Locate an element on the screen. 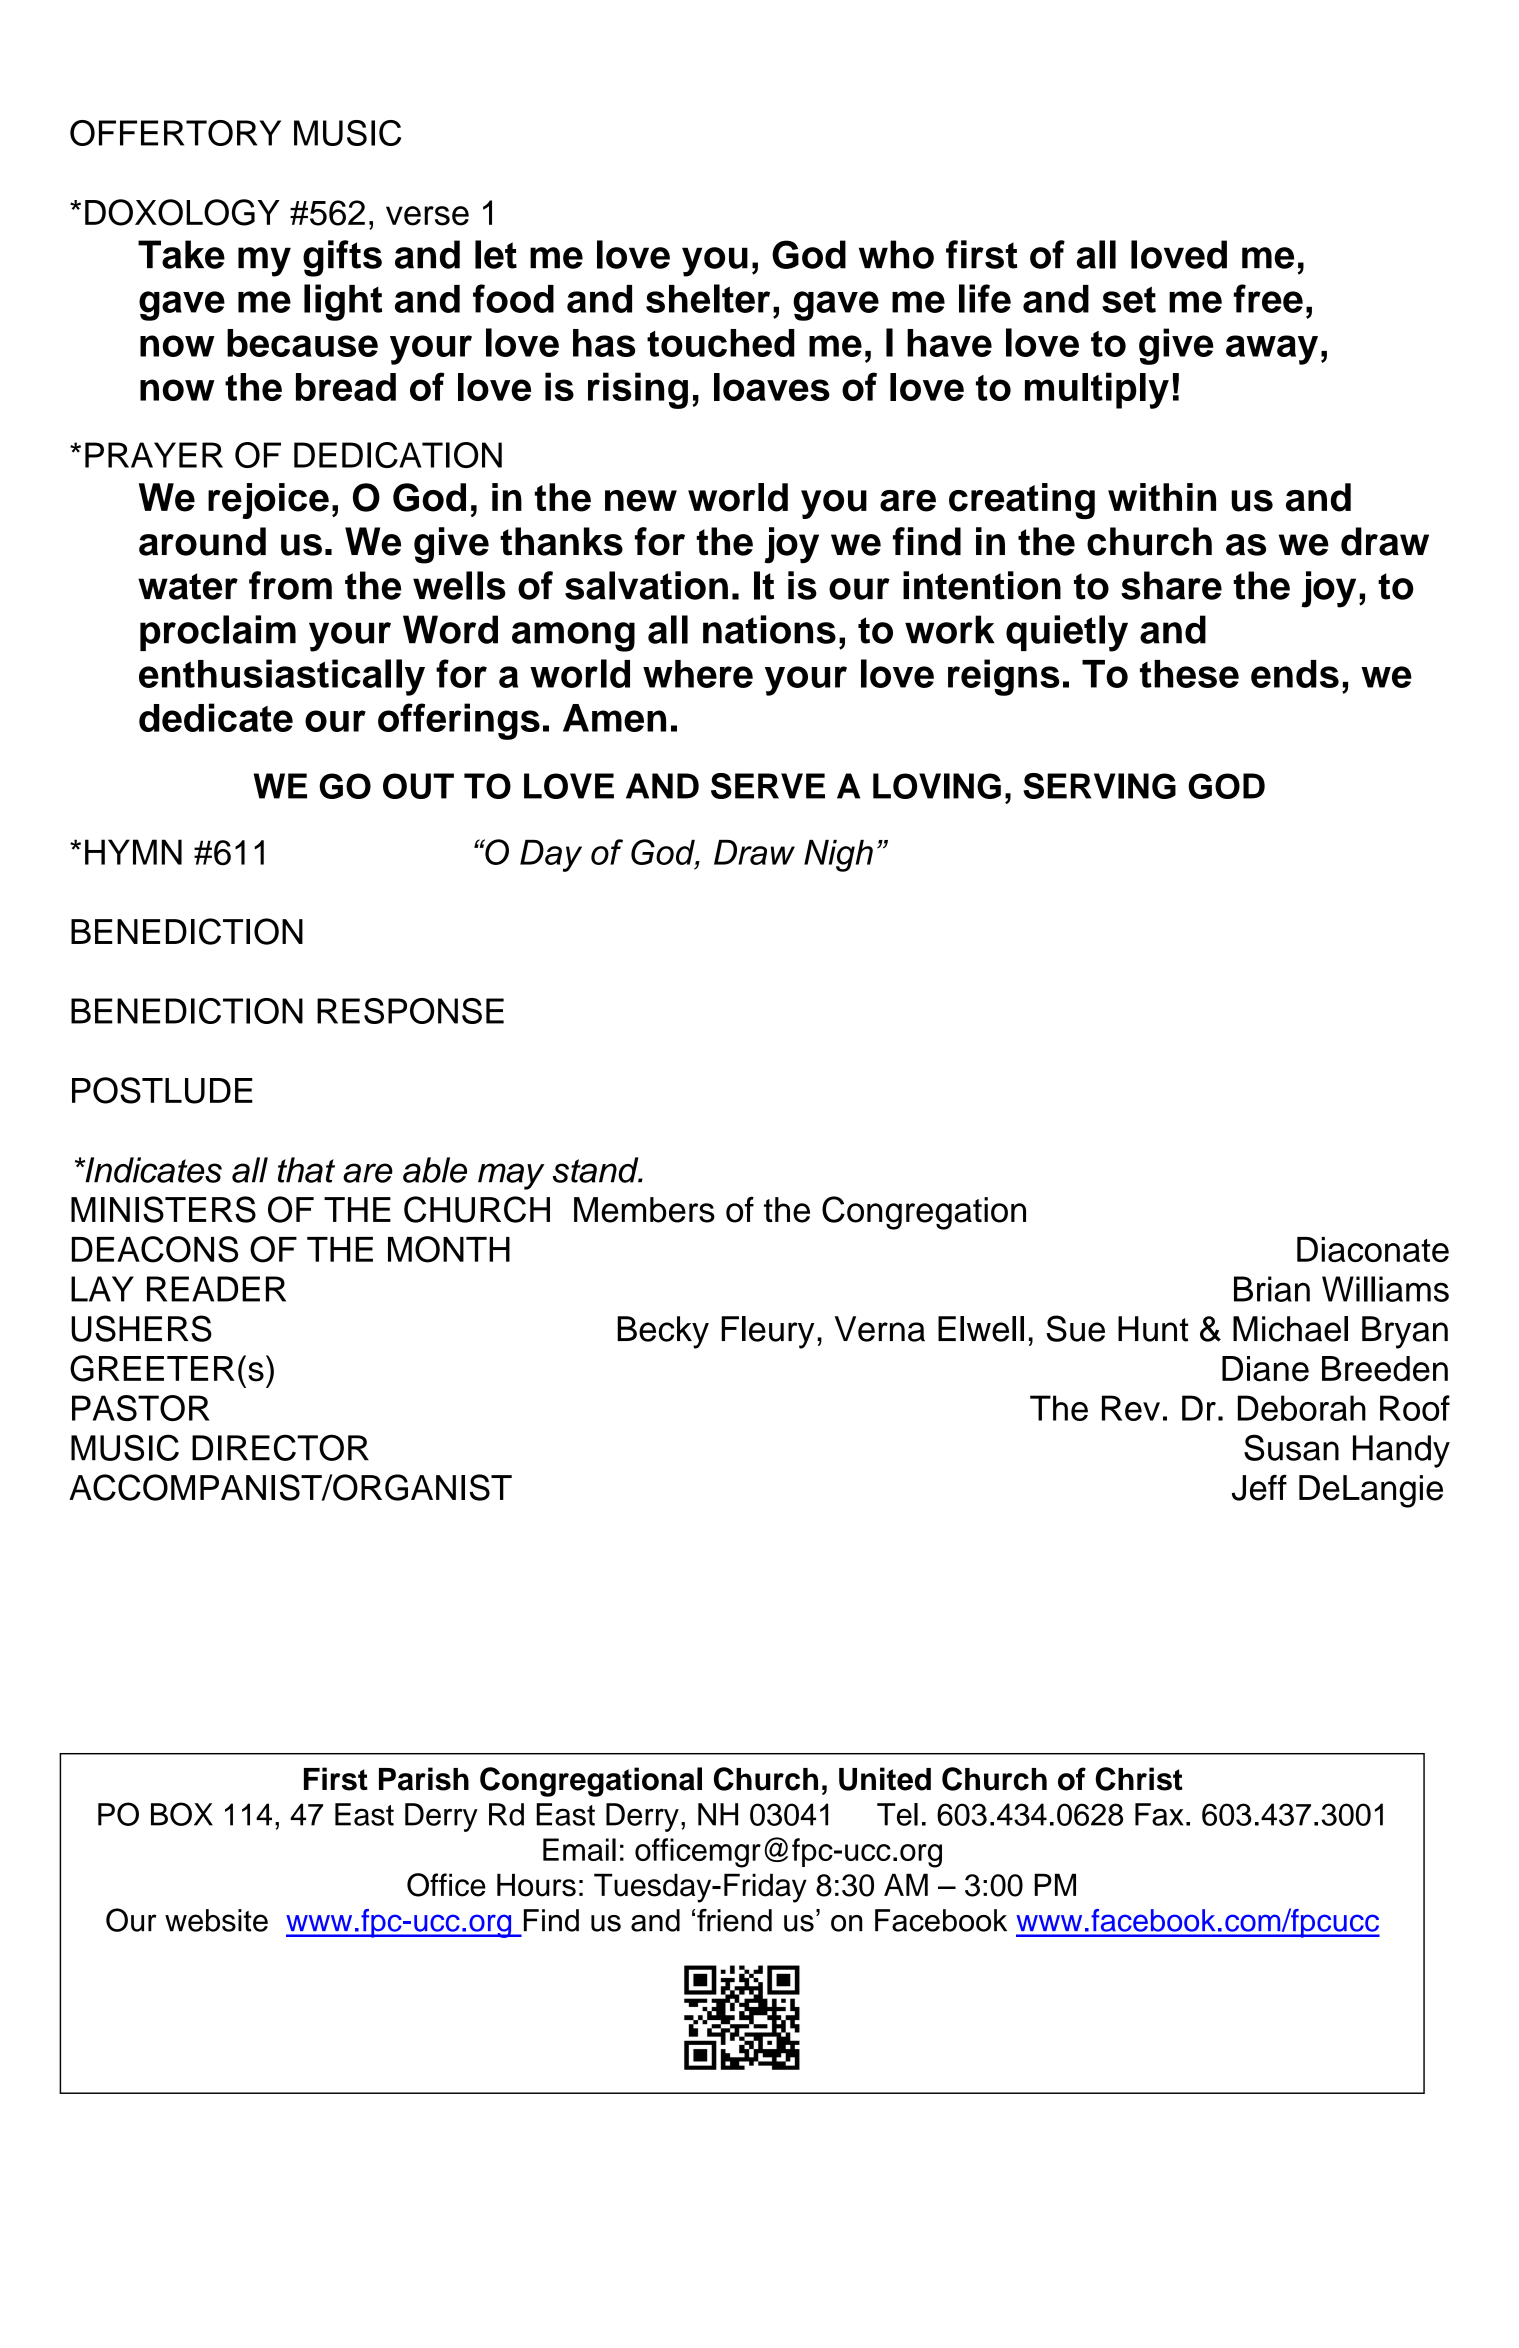 This screenshot has height=2348, width=1519. free is located at coordinates (1268, 298).
